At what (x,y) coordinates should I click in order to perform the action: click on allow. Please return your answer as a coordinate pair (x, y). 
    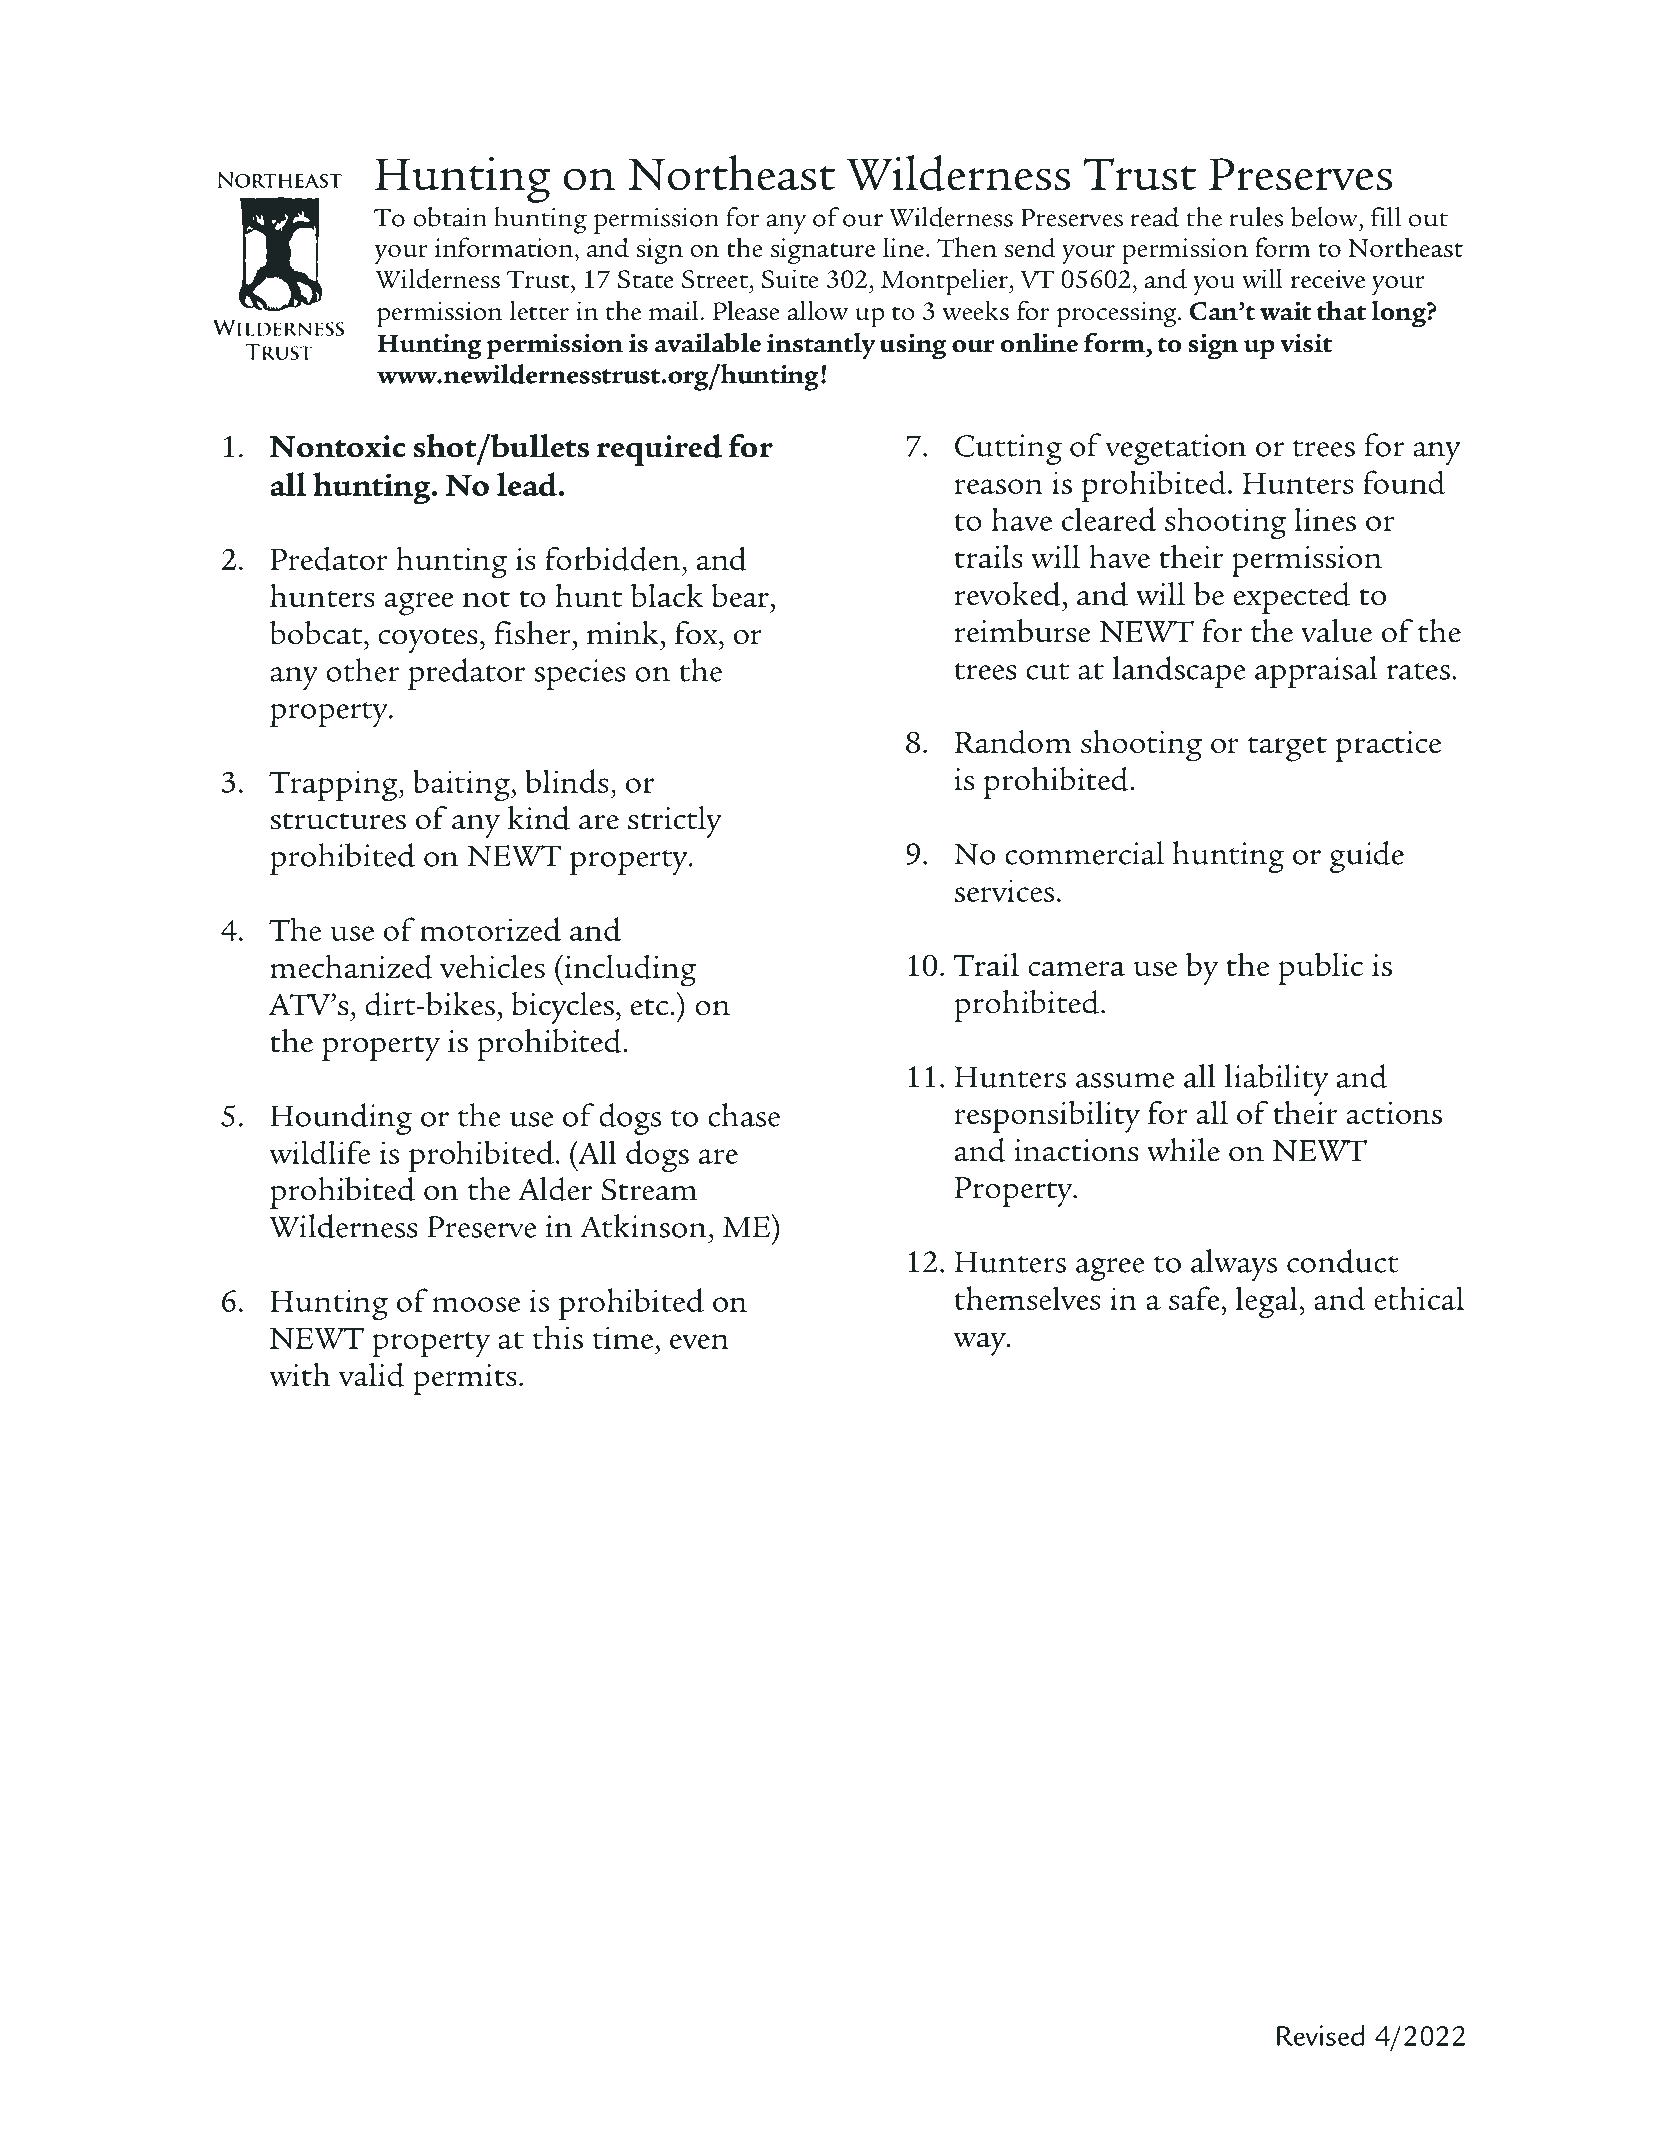
    Looking at the image, I should click on (818, 310).
